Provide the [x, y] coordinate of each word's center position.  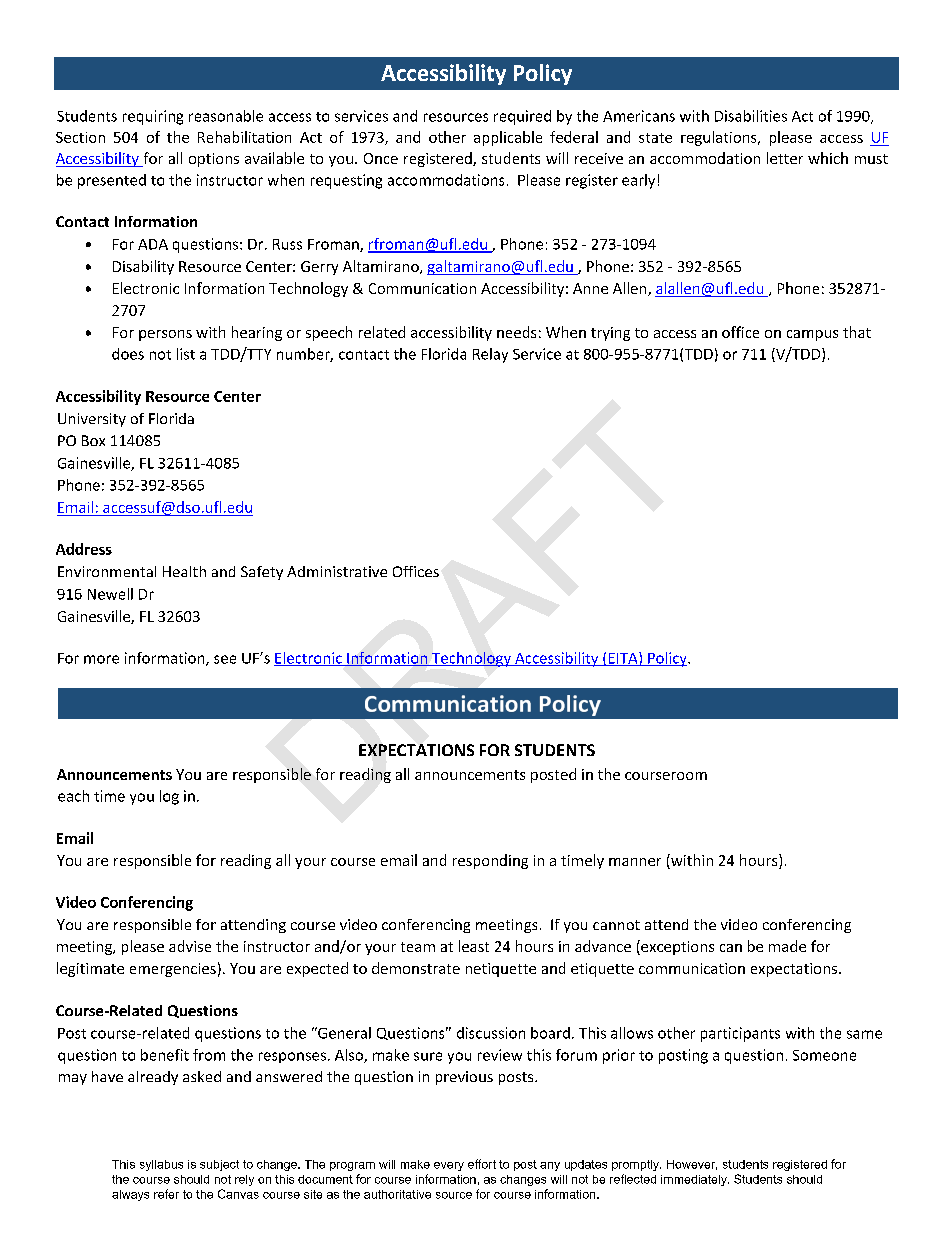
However [692, 1165]
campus [812, 335]
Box [93, 440]
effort [482, 1164]
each [73, 796]
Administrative [337, 571]
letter [785, 158]
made [787, 946]
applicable [508, 138]
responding [490, 861]
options [214, 160]
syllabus [161, 1165]
